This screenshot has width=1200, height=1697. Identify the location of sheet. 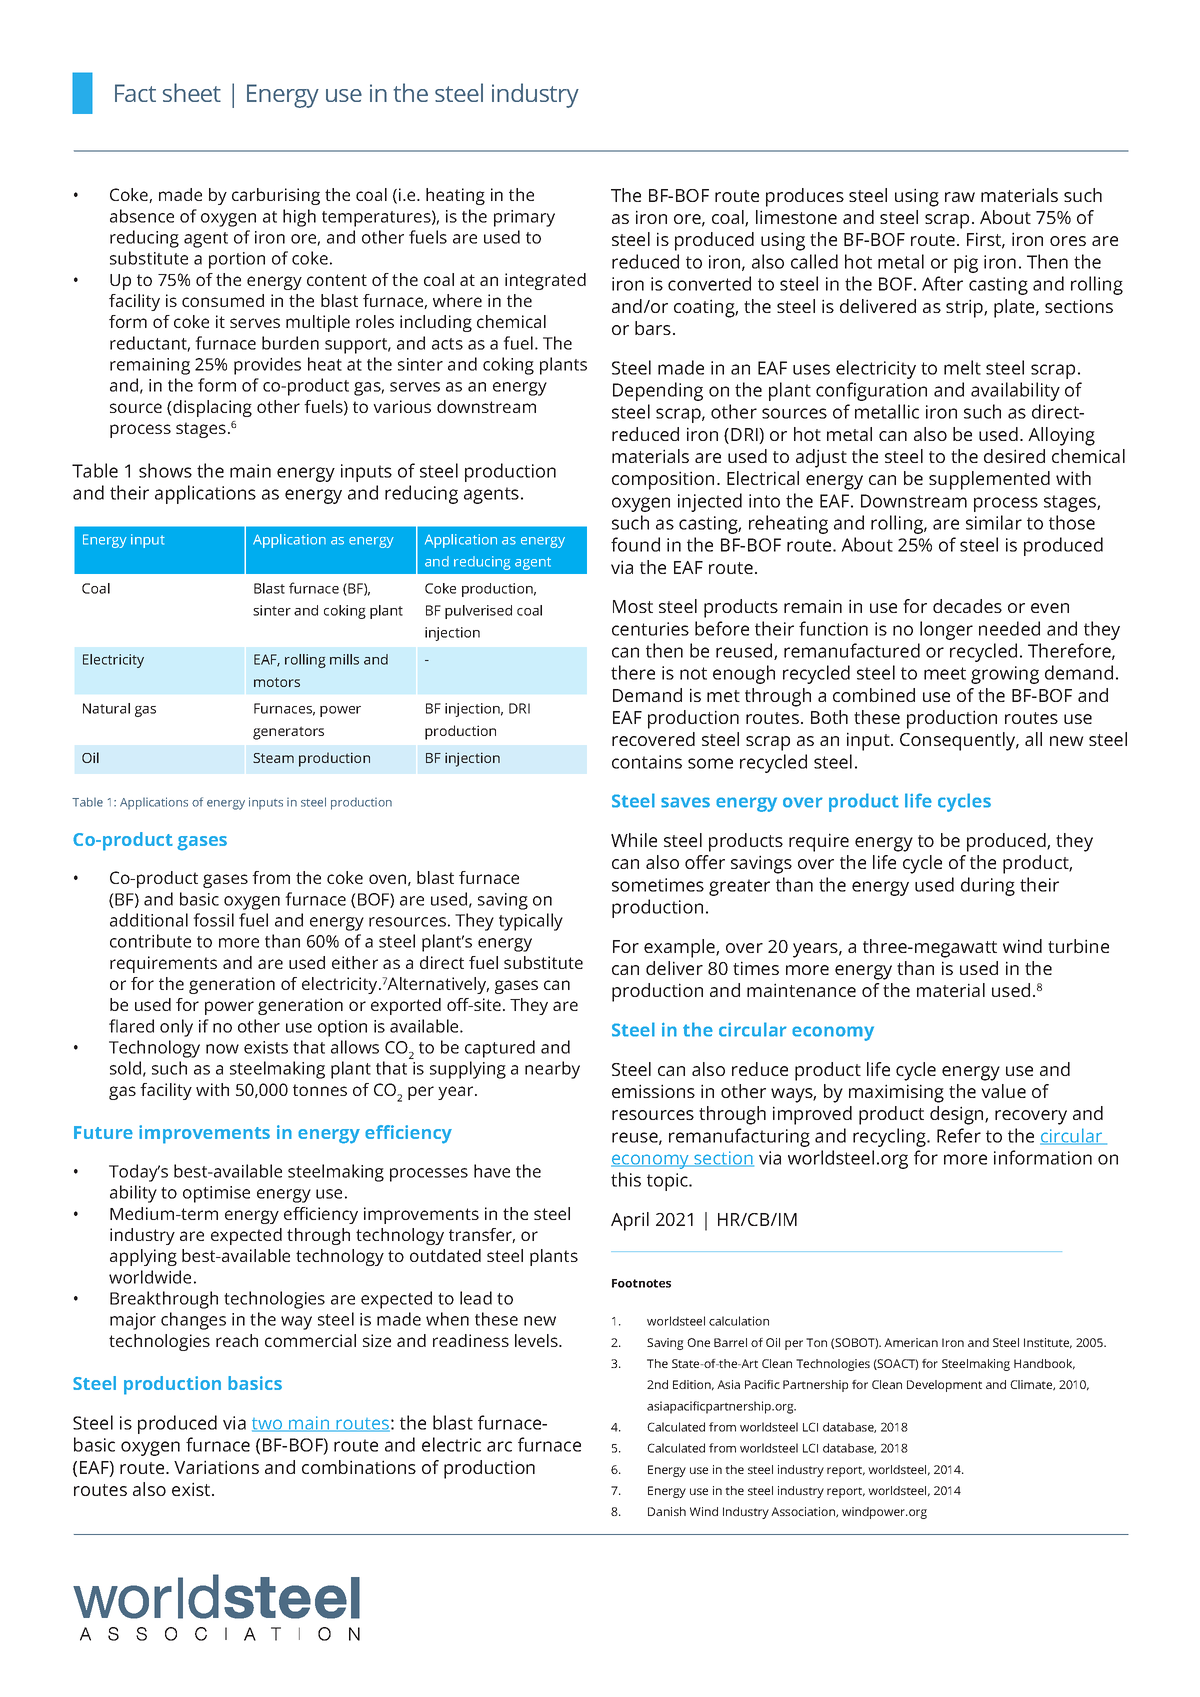
(192, 92).
